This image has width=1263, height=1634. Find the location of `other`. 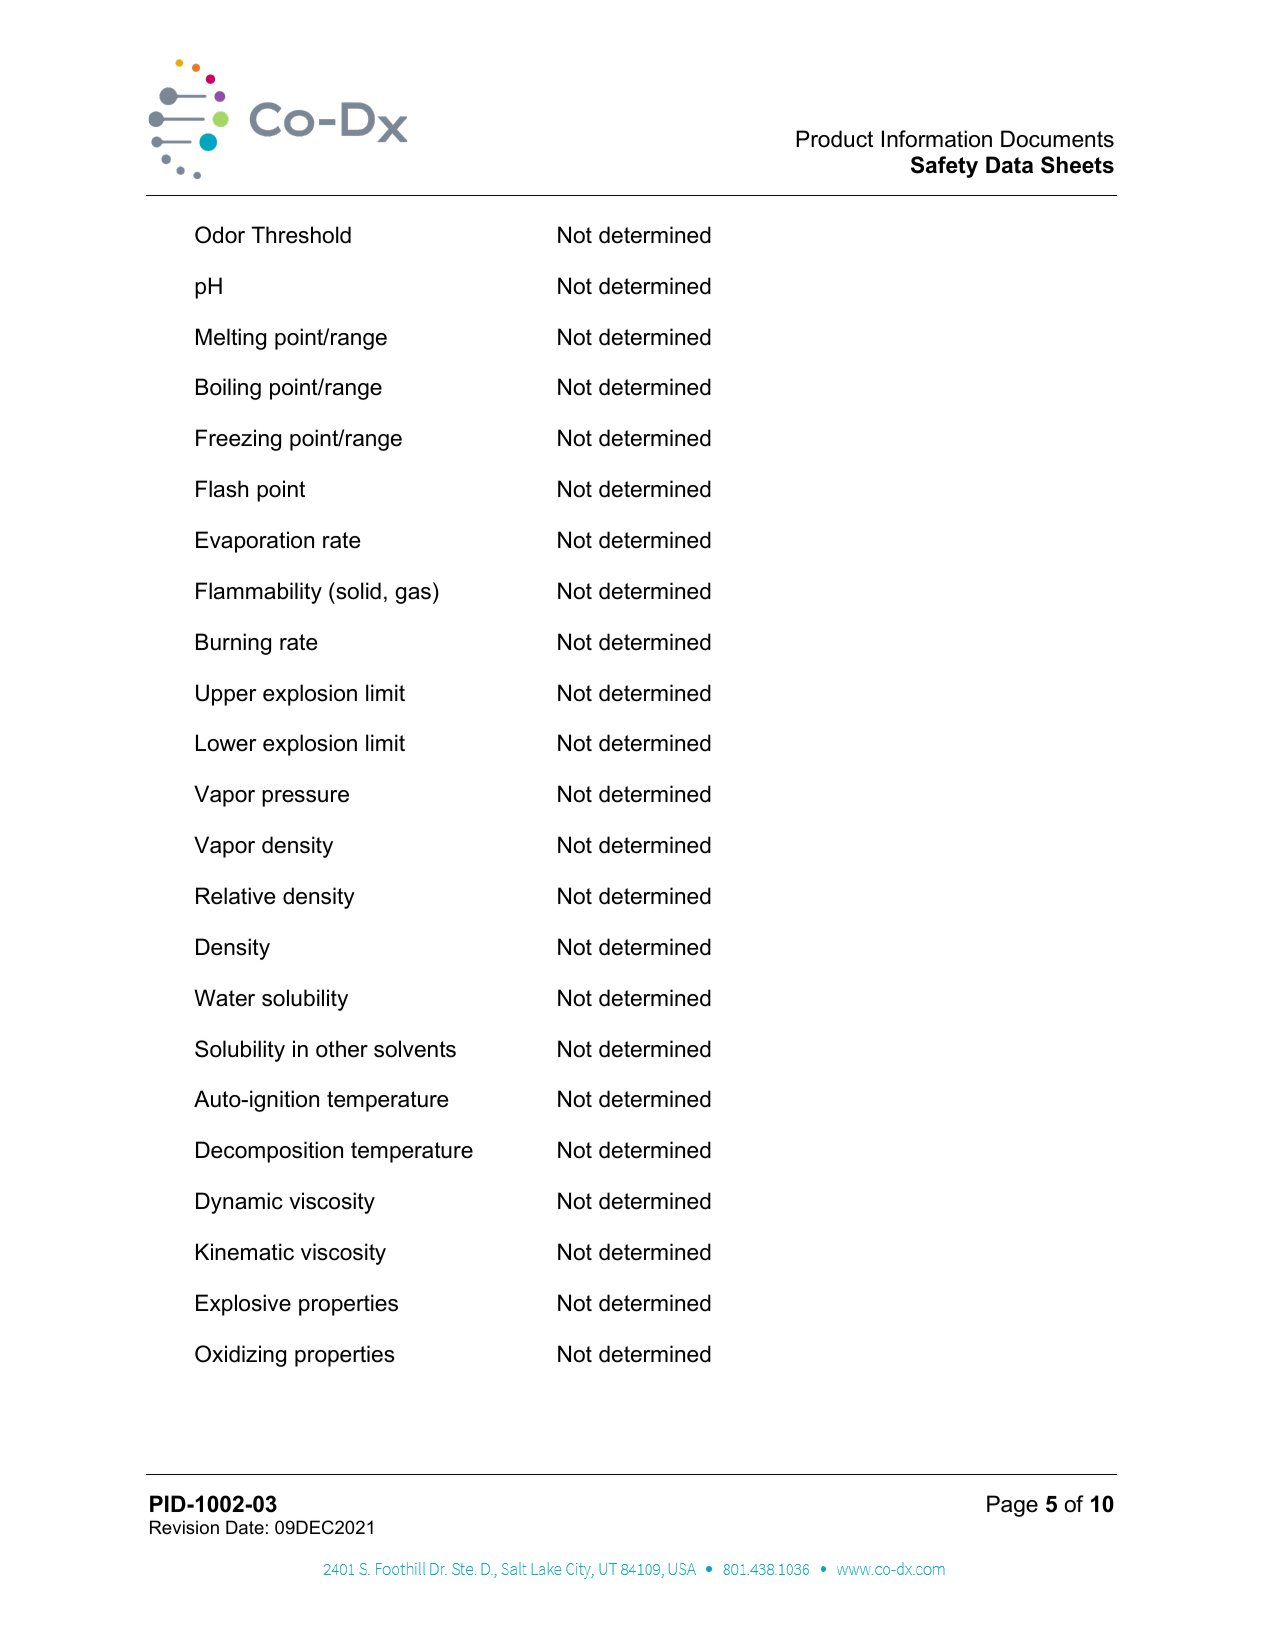

other is located at coordinates (342, 1049).
